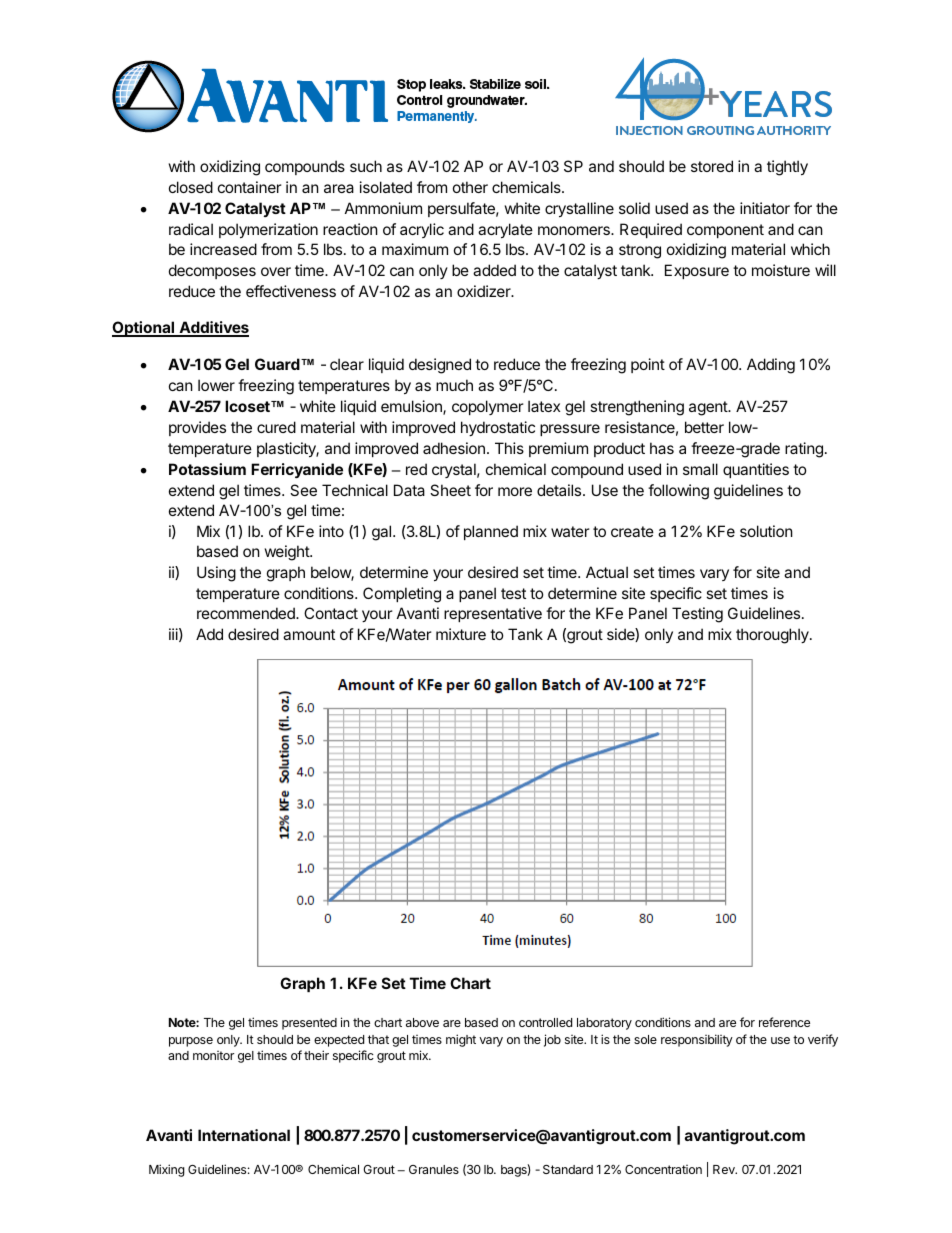  I want to click on thoroughly, so click(773, 636).
